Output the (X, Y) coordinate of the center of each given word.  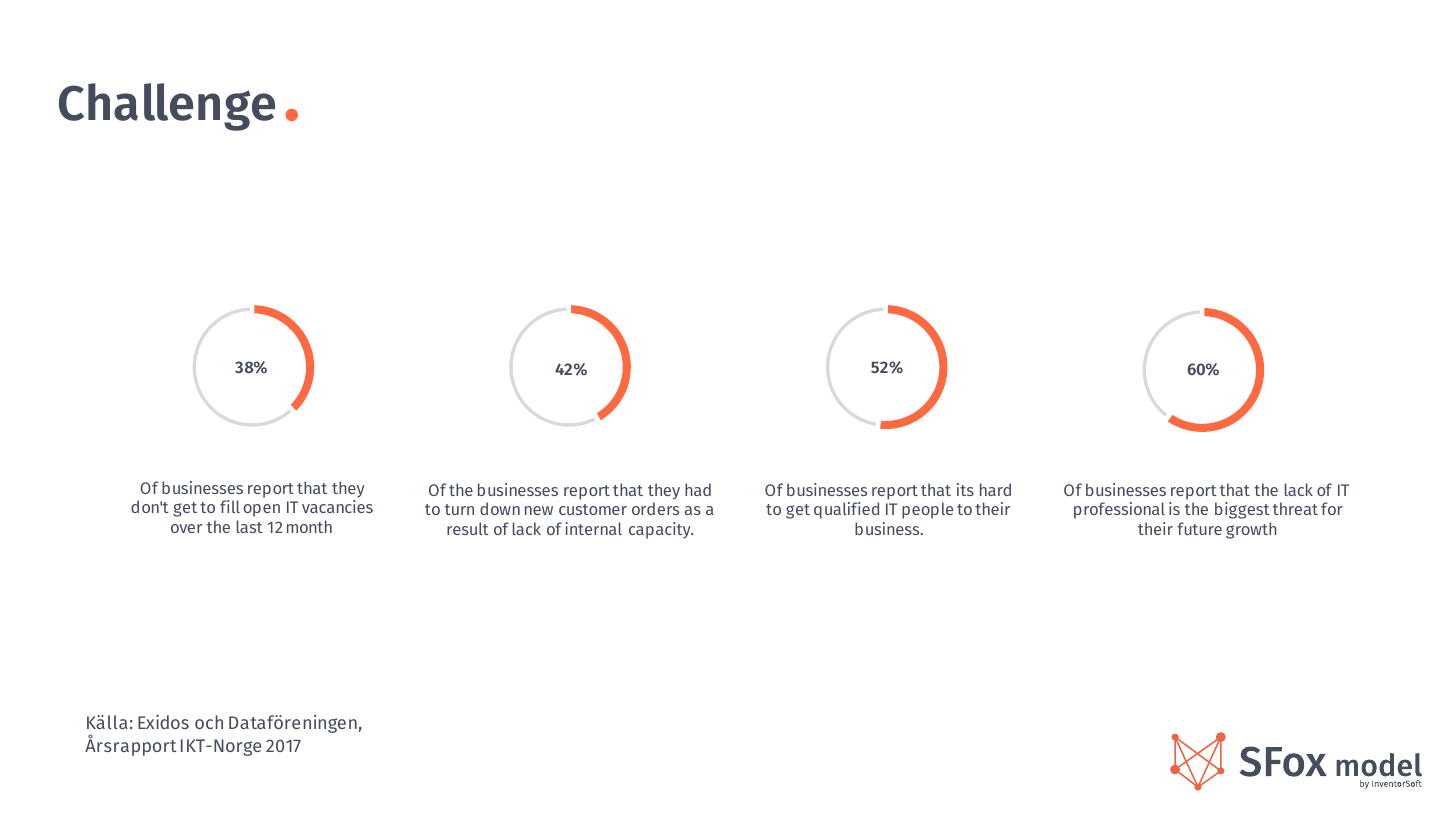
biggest (1242, 510)
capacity (661, 530)
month (309, 526)
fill (230, 506)
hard (995, 489)
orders (655, 508)
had (698, 489)
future (1199, 528)
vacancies (337, 506)
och (209, 722)
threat (1295, 508)
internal (593, 528)
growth (1251, 530)
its (965, 489)
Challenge (167, 107)
